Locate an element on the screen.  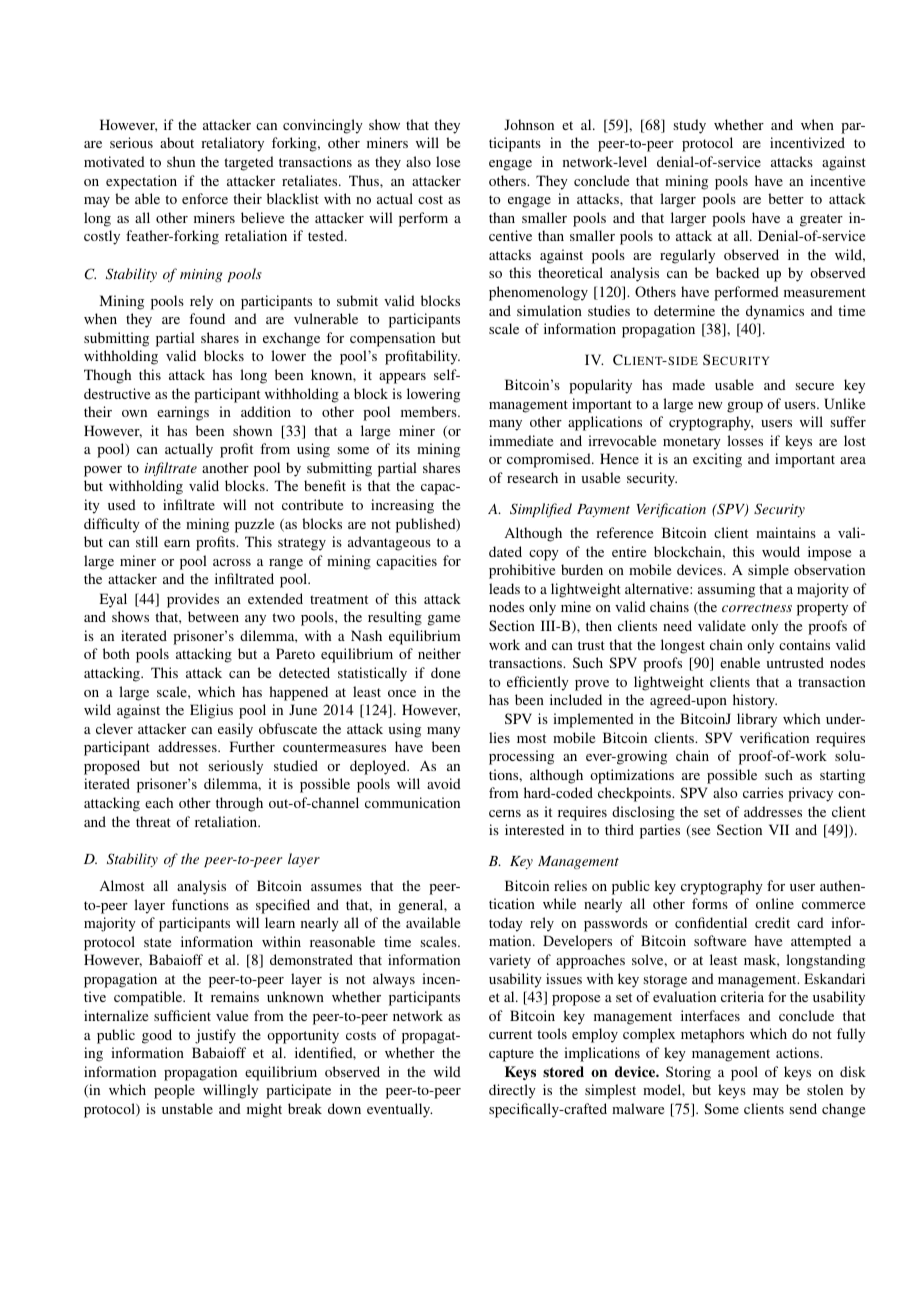
better is located at coordinates (786, 198).
